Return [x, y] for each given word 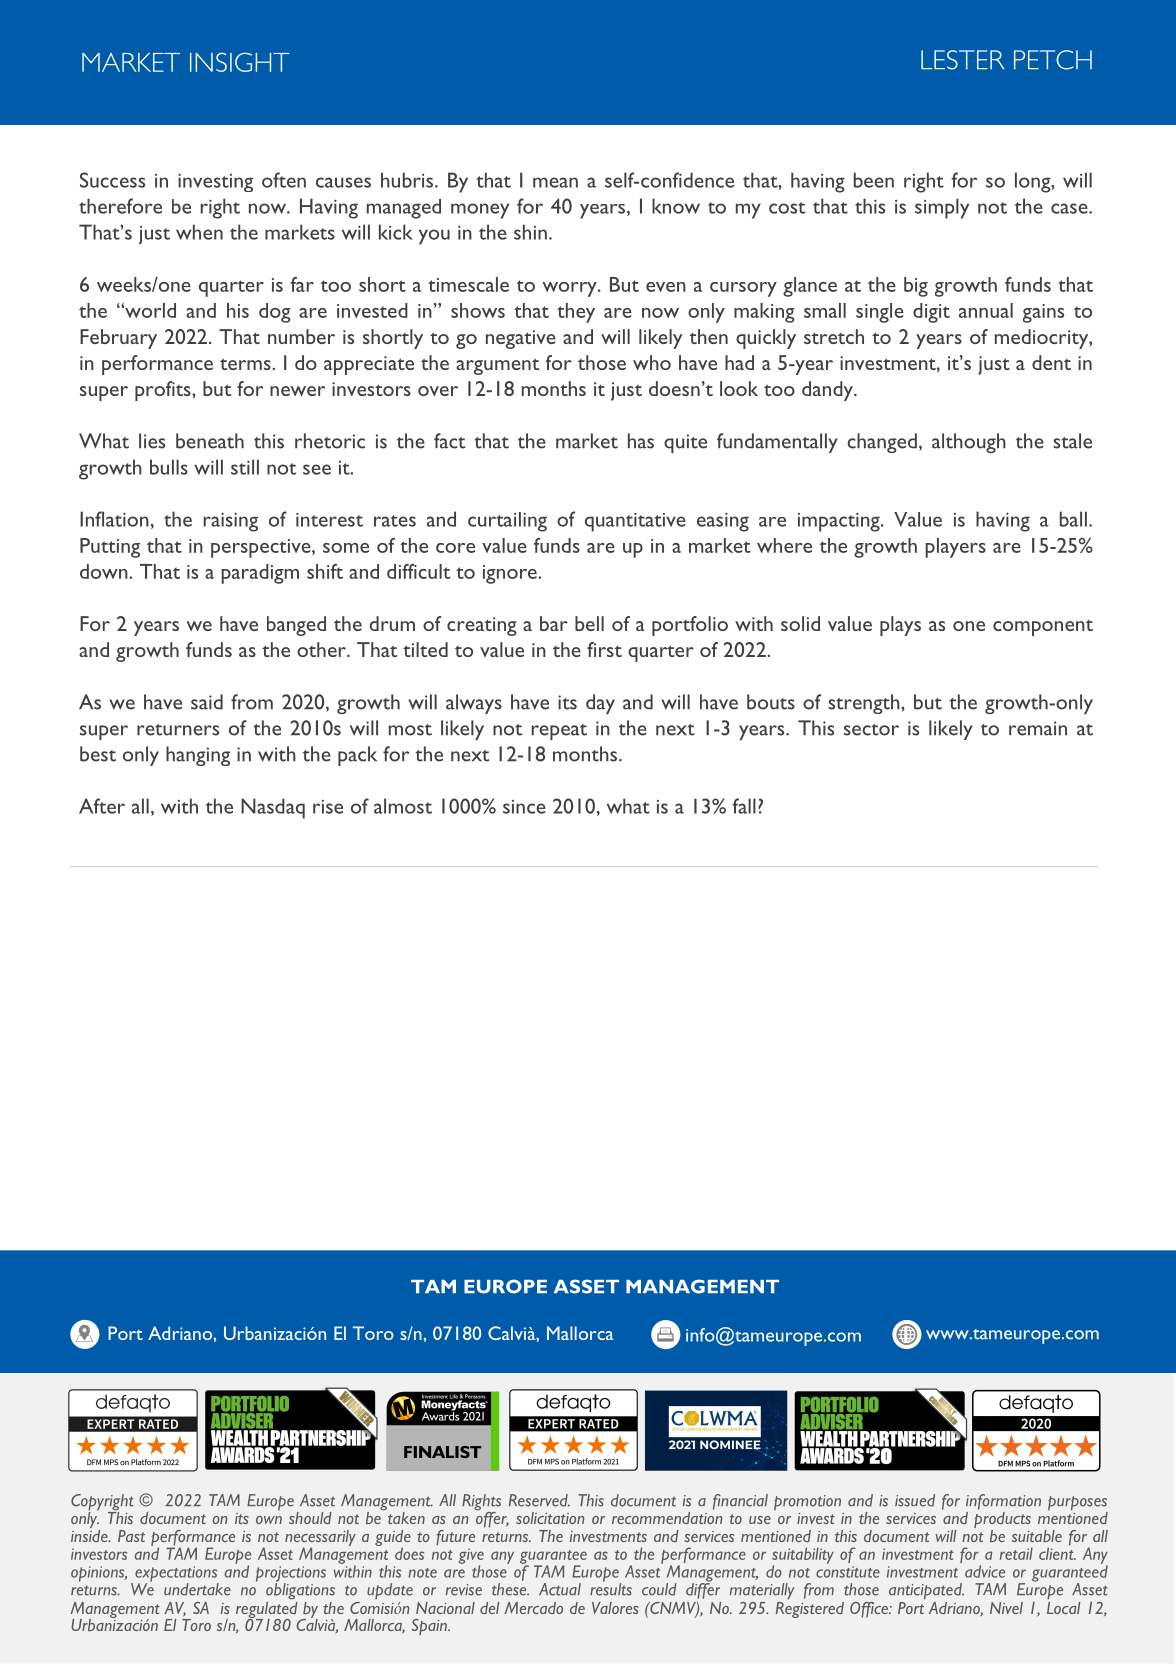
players [955, 548]
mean [555, 182]
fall [744, 806]
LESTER [962, 60]
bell [589, 623]
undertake [197, 1589]
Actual [560, 1589]
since [524, 807]
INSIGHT [239, 62]
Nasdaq [273, 808]
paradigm [260, 574]
